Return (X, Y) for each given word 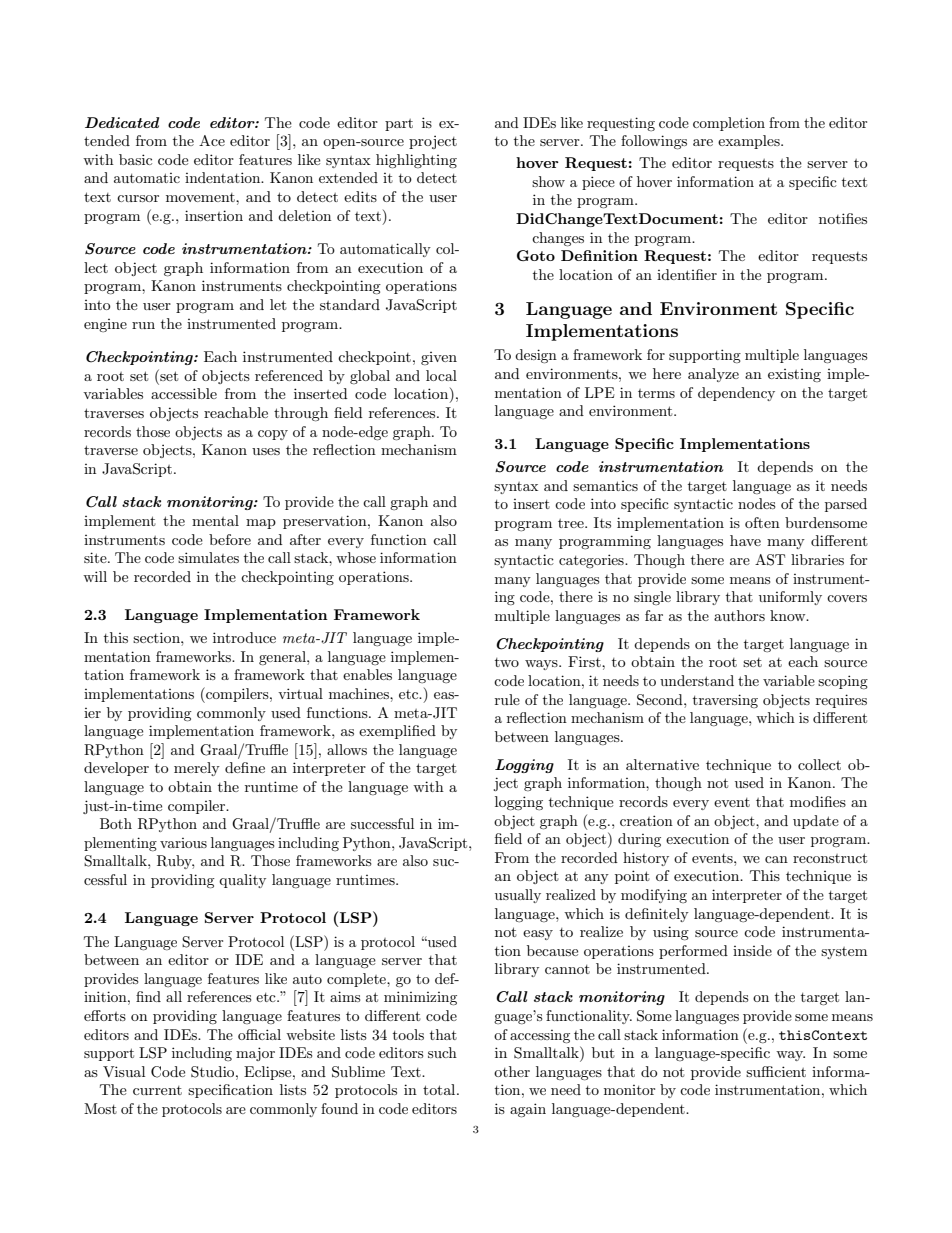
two (507, 662)
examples (750, 142)
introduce (244, 637)
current (157, 1090)
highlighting (416, 161)
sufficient (776, 1071)
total (440, 1089)
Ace (212, 140)
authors (739, 615)
